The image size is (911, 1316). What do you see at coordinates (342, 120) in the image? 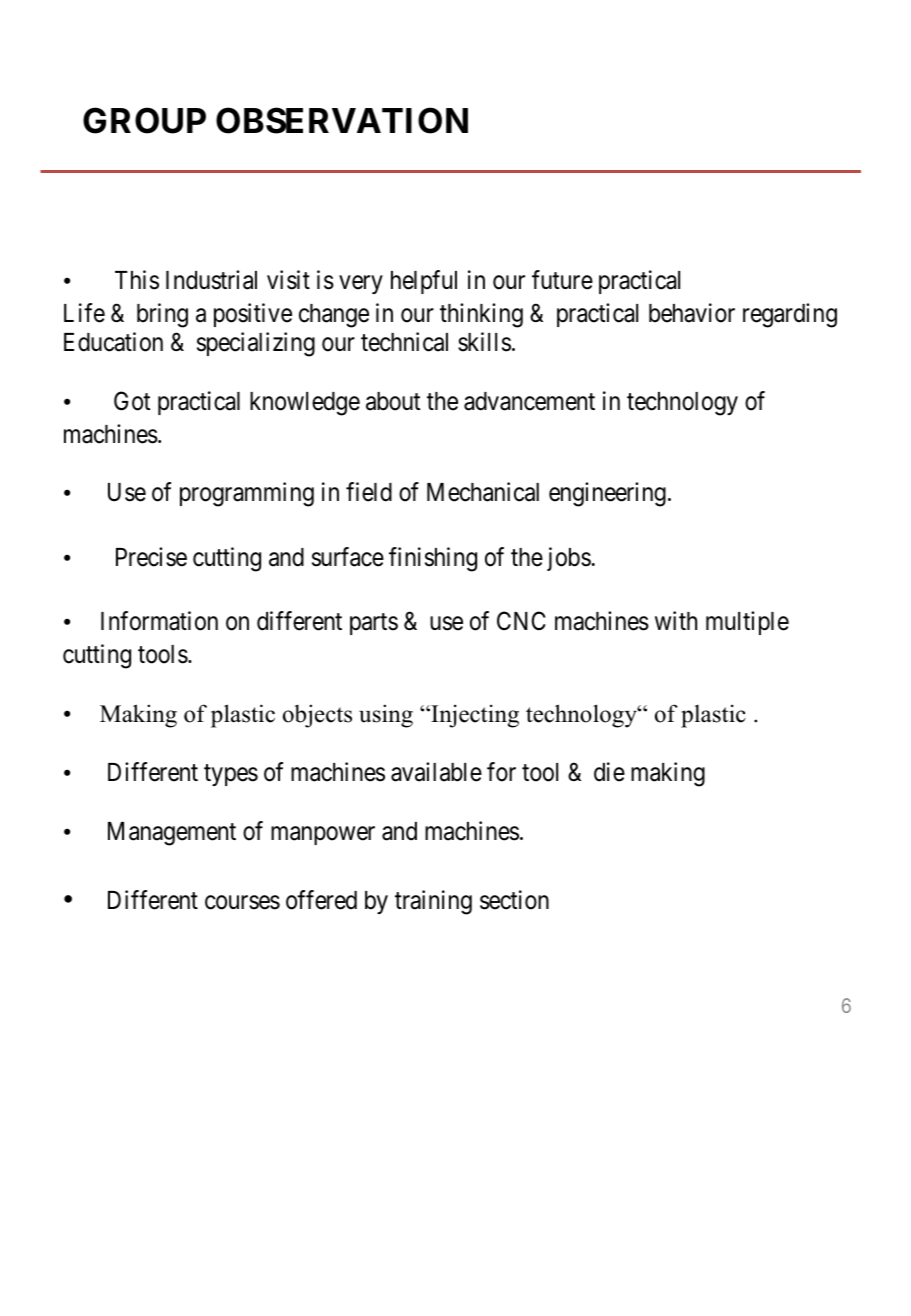
I see `OBSERVATION` at bounding box center [342, 120].
